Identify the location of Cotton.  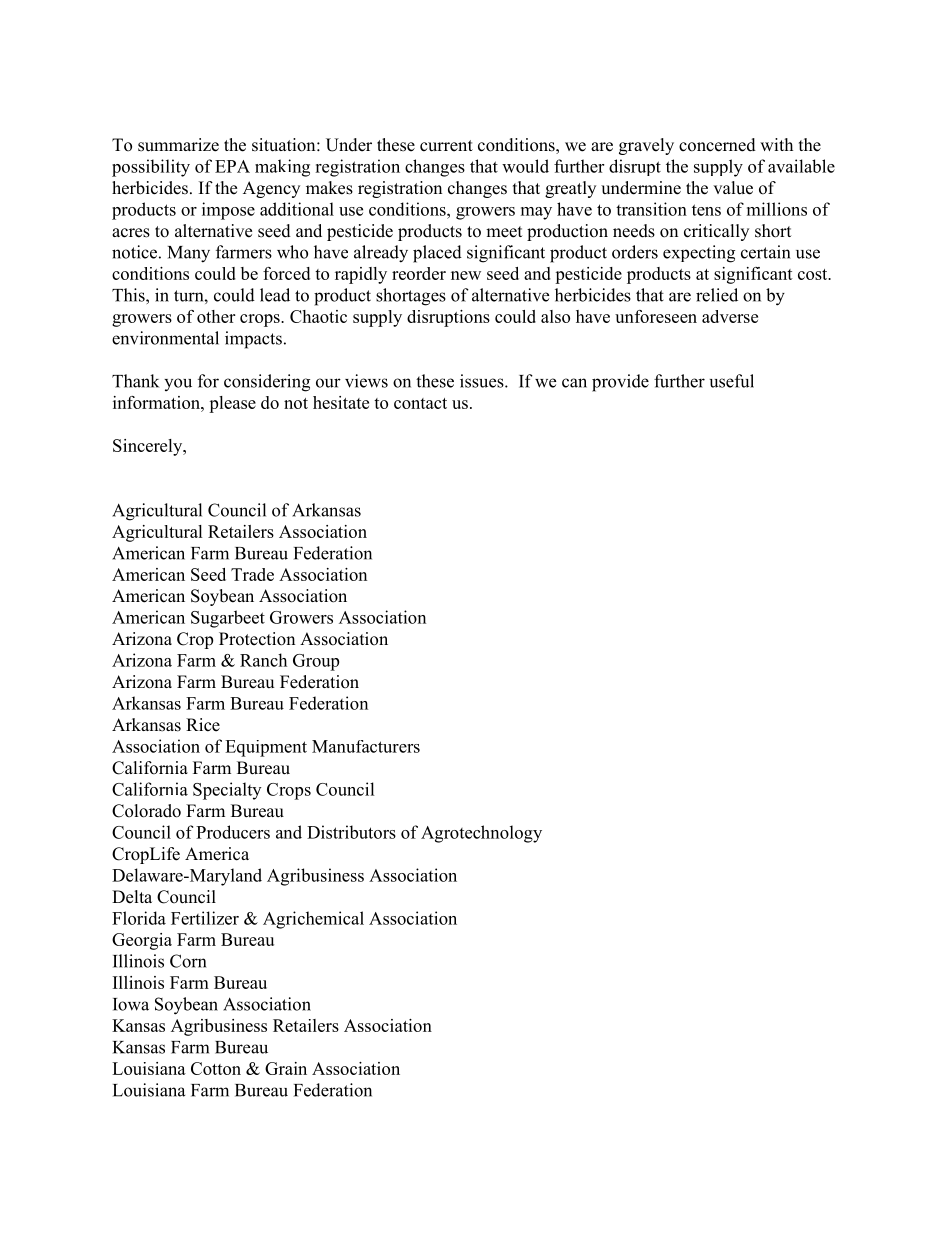
(216, 1068).
